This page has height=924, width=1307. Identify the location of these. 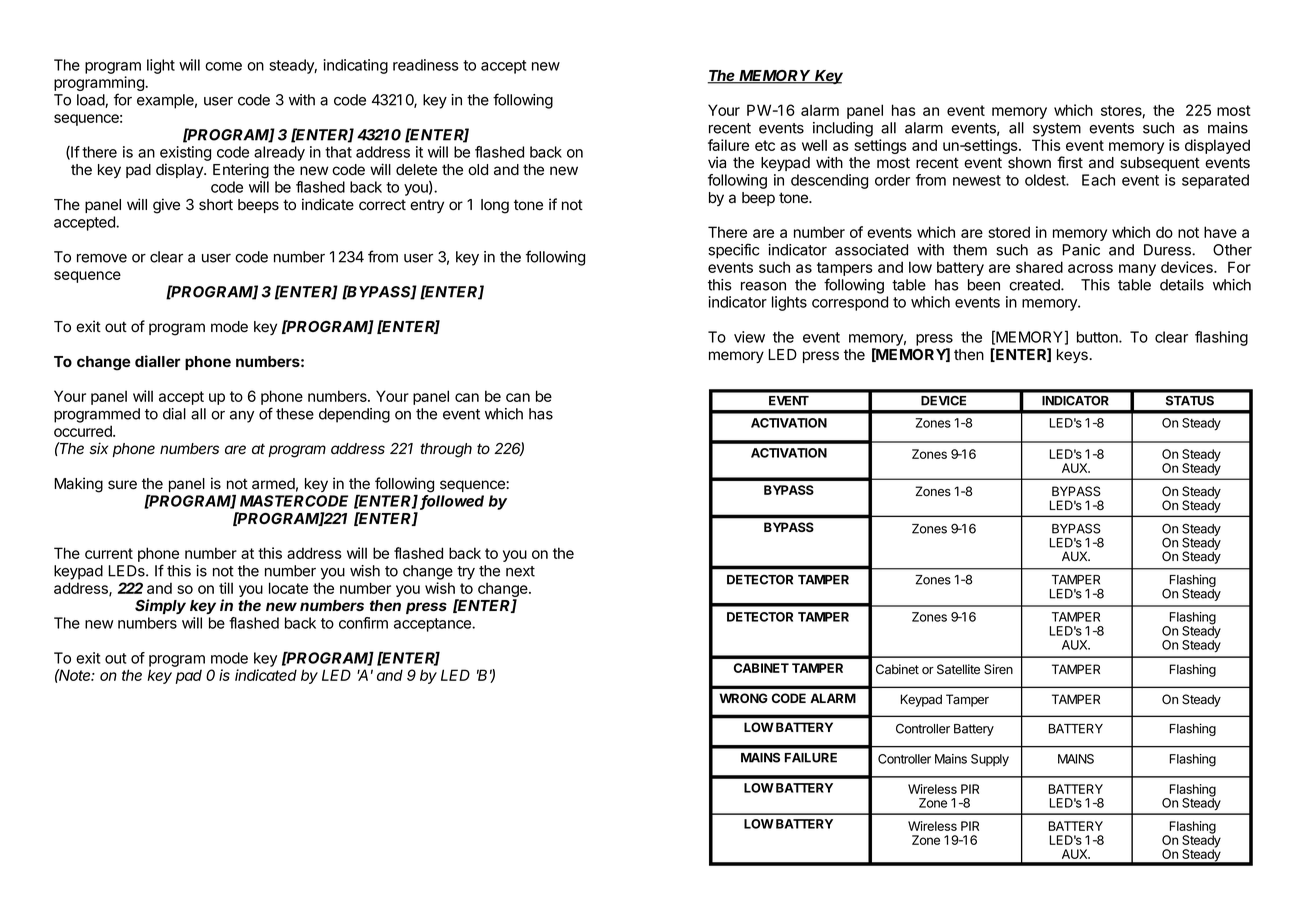
(295, 414).
